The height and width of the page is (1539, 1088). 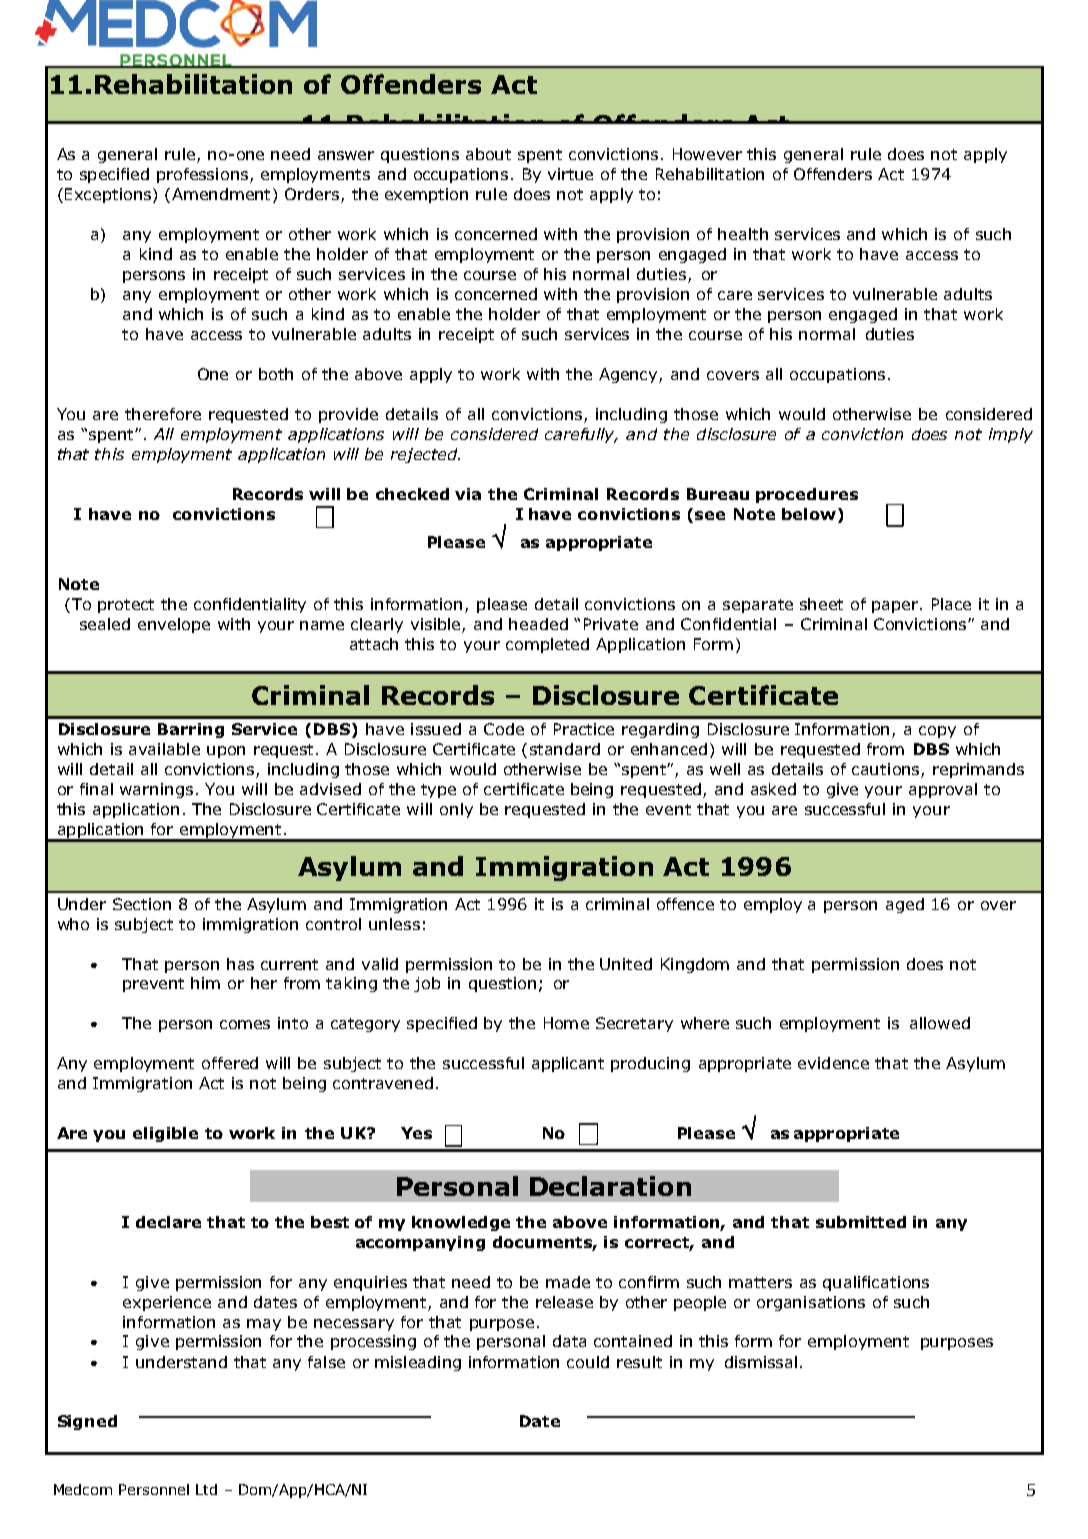 I want to click on Home, so click(x=566, y=1023).
